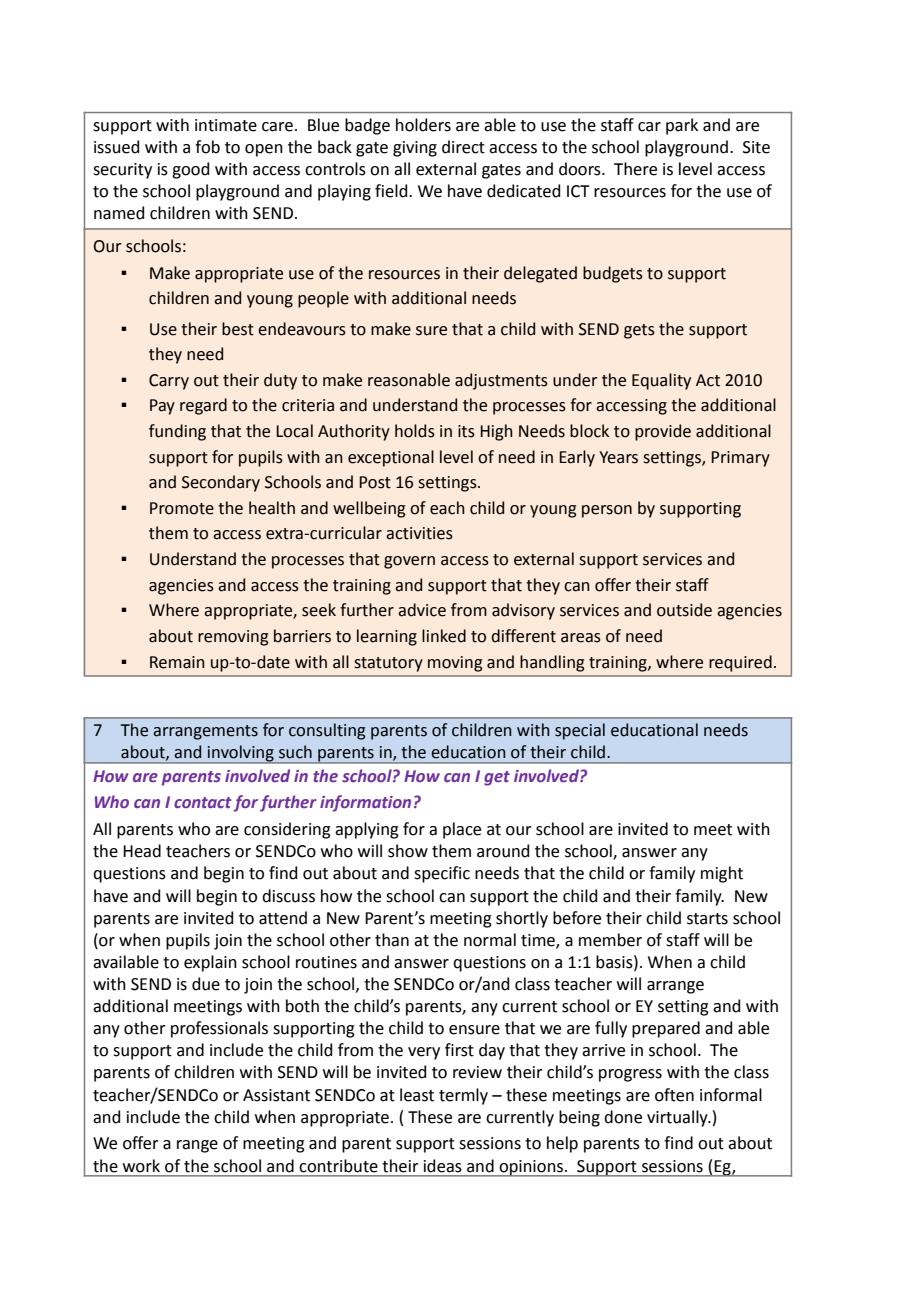  Describe the element at coordinates (141, 1166) in the screenshot. I see `work` at that location.
